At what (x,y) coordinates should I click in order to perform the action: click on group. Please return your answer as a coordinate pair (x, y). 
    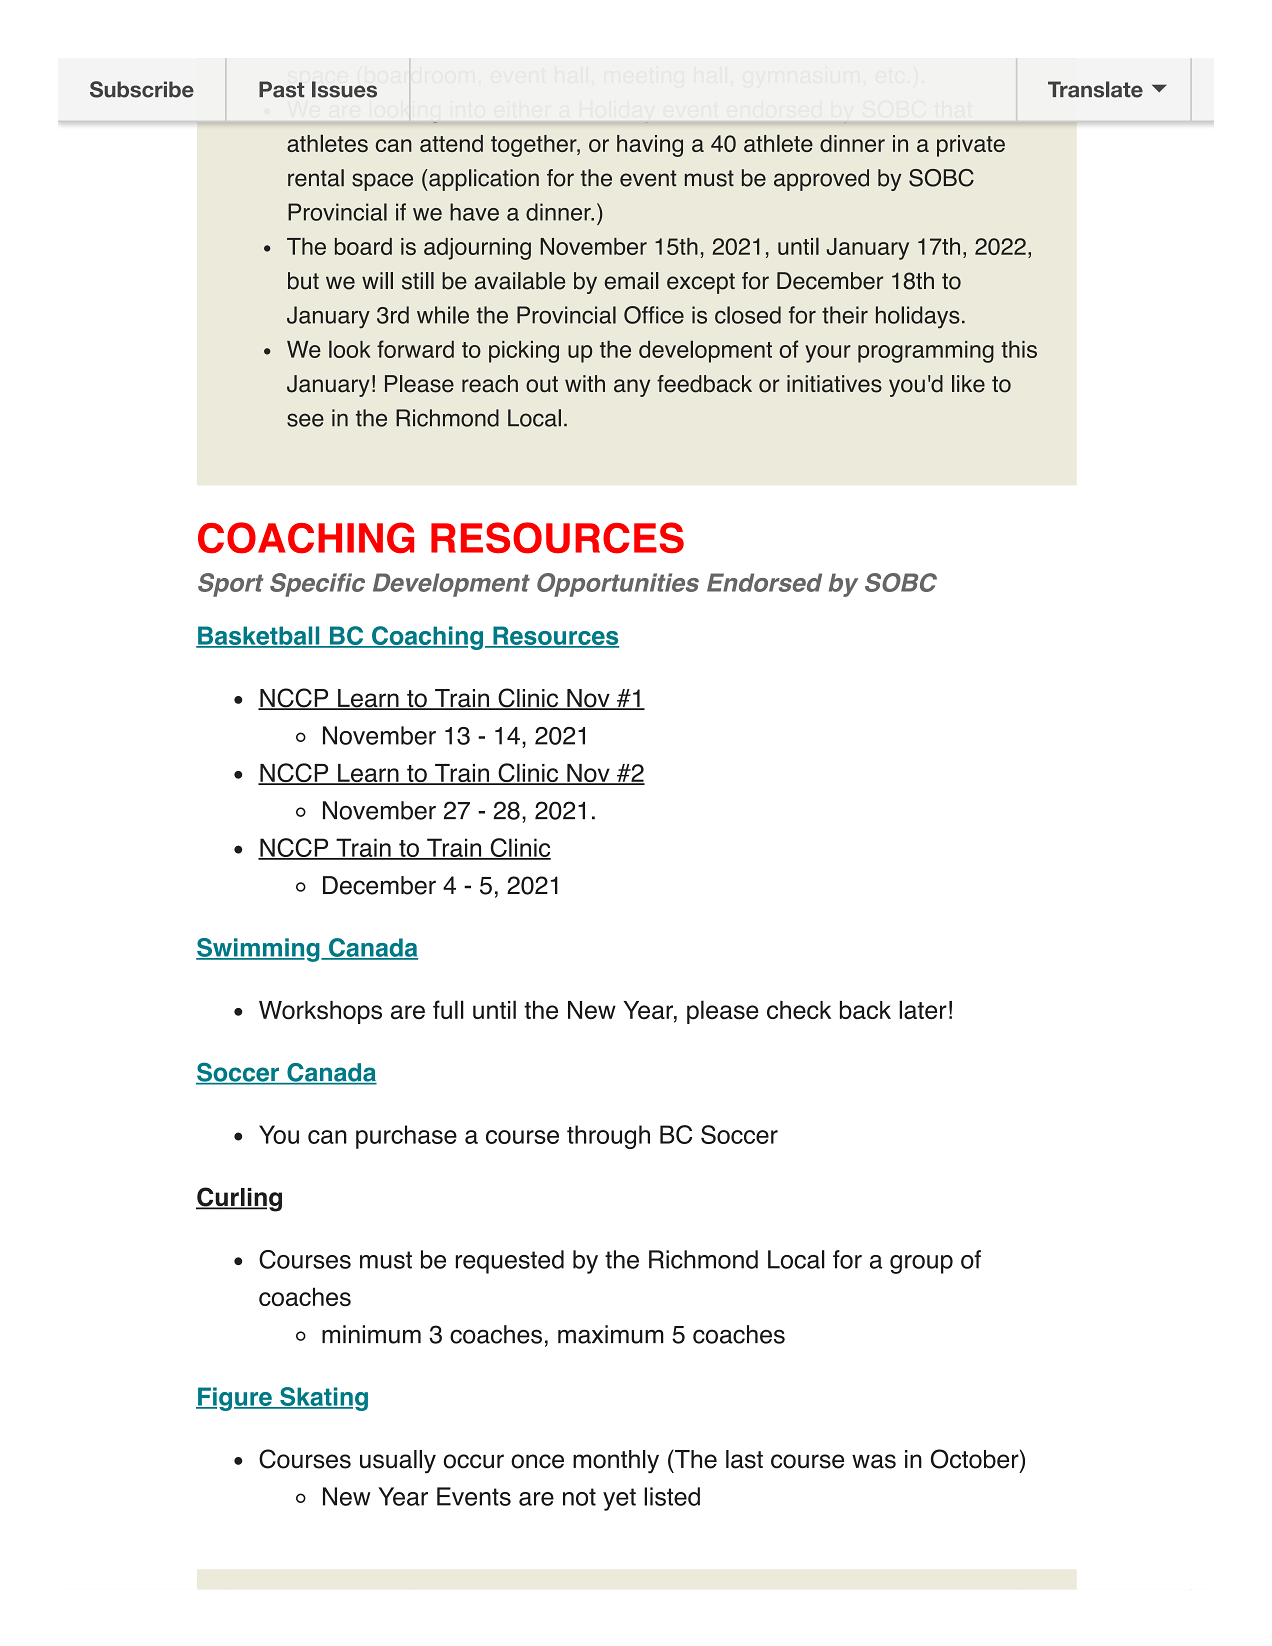
    Looking at the image, I should click on (921, 1264).
